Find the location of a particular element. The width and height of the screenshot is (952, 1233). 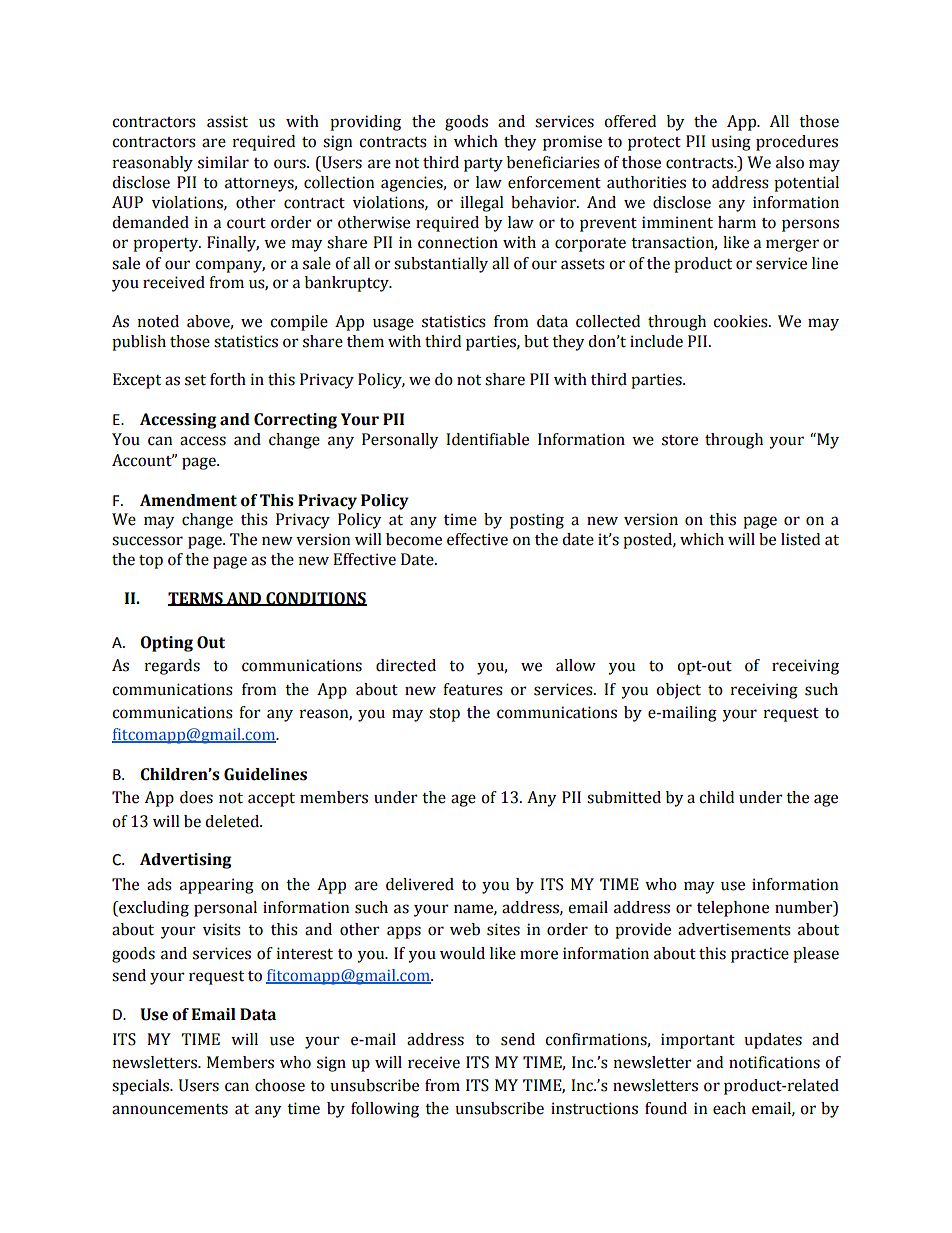

each is located at coordinates (729, 1108).
